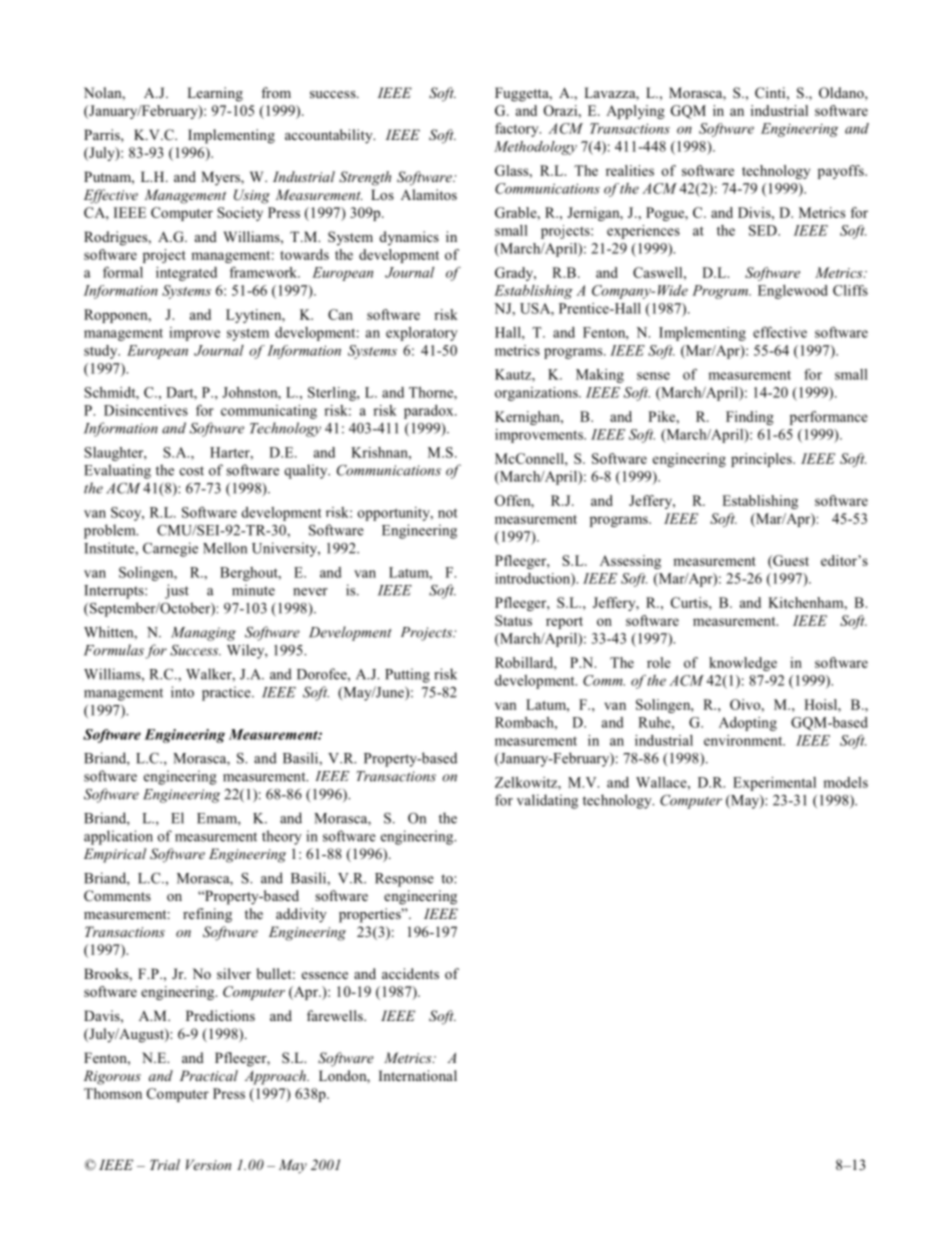  What do you see at coordinates (842, 172) in the screenshot?
I see `payoffs` at bounding box center [842, 172].
